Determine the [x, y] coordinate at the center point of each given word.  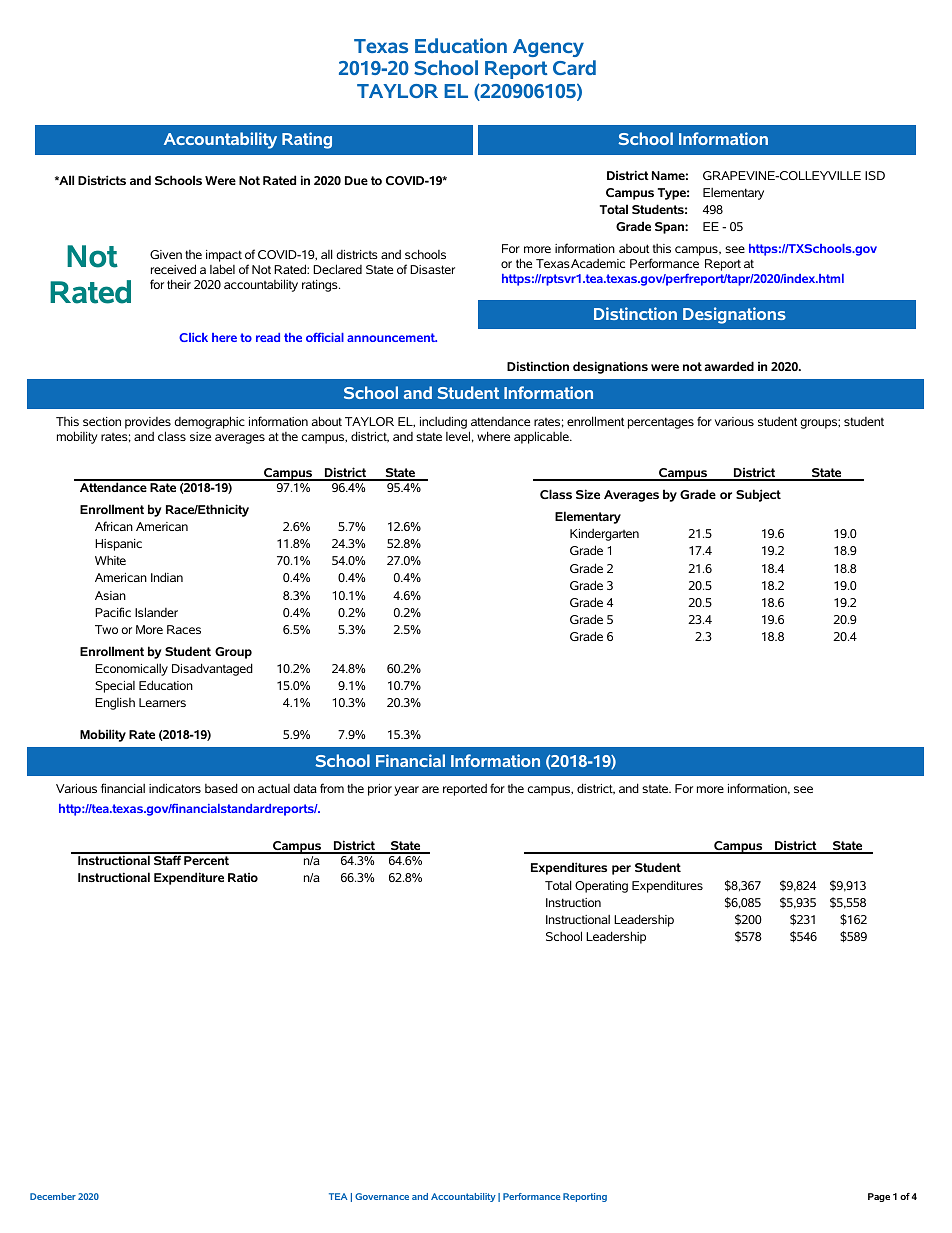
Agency [548, 48]
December [53, 1196]
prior [380, 790]
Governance [382, 1196]
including [443, 423]
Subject [758, 495]
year [406, 791]
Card [574, 67]
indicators [175, 788]
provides [148, 424]
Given [166, 254]
